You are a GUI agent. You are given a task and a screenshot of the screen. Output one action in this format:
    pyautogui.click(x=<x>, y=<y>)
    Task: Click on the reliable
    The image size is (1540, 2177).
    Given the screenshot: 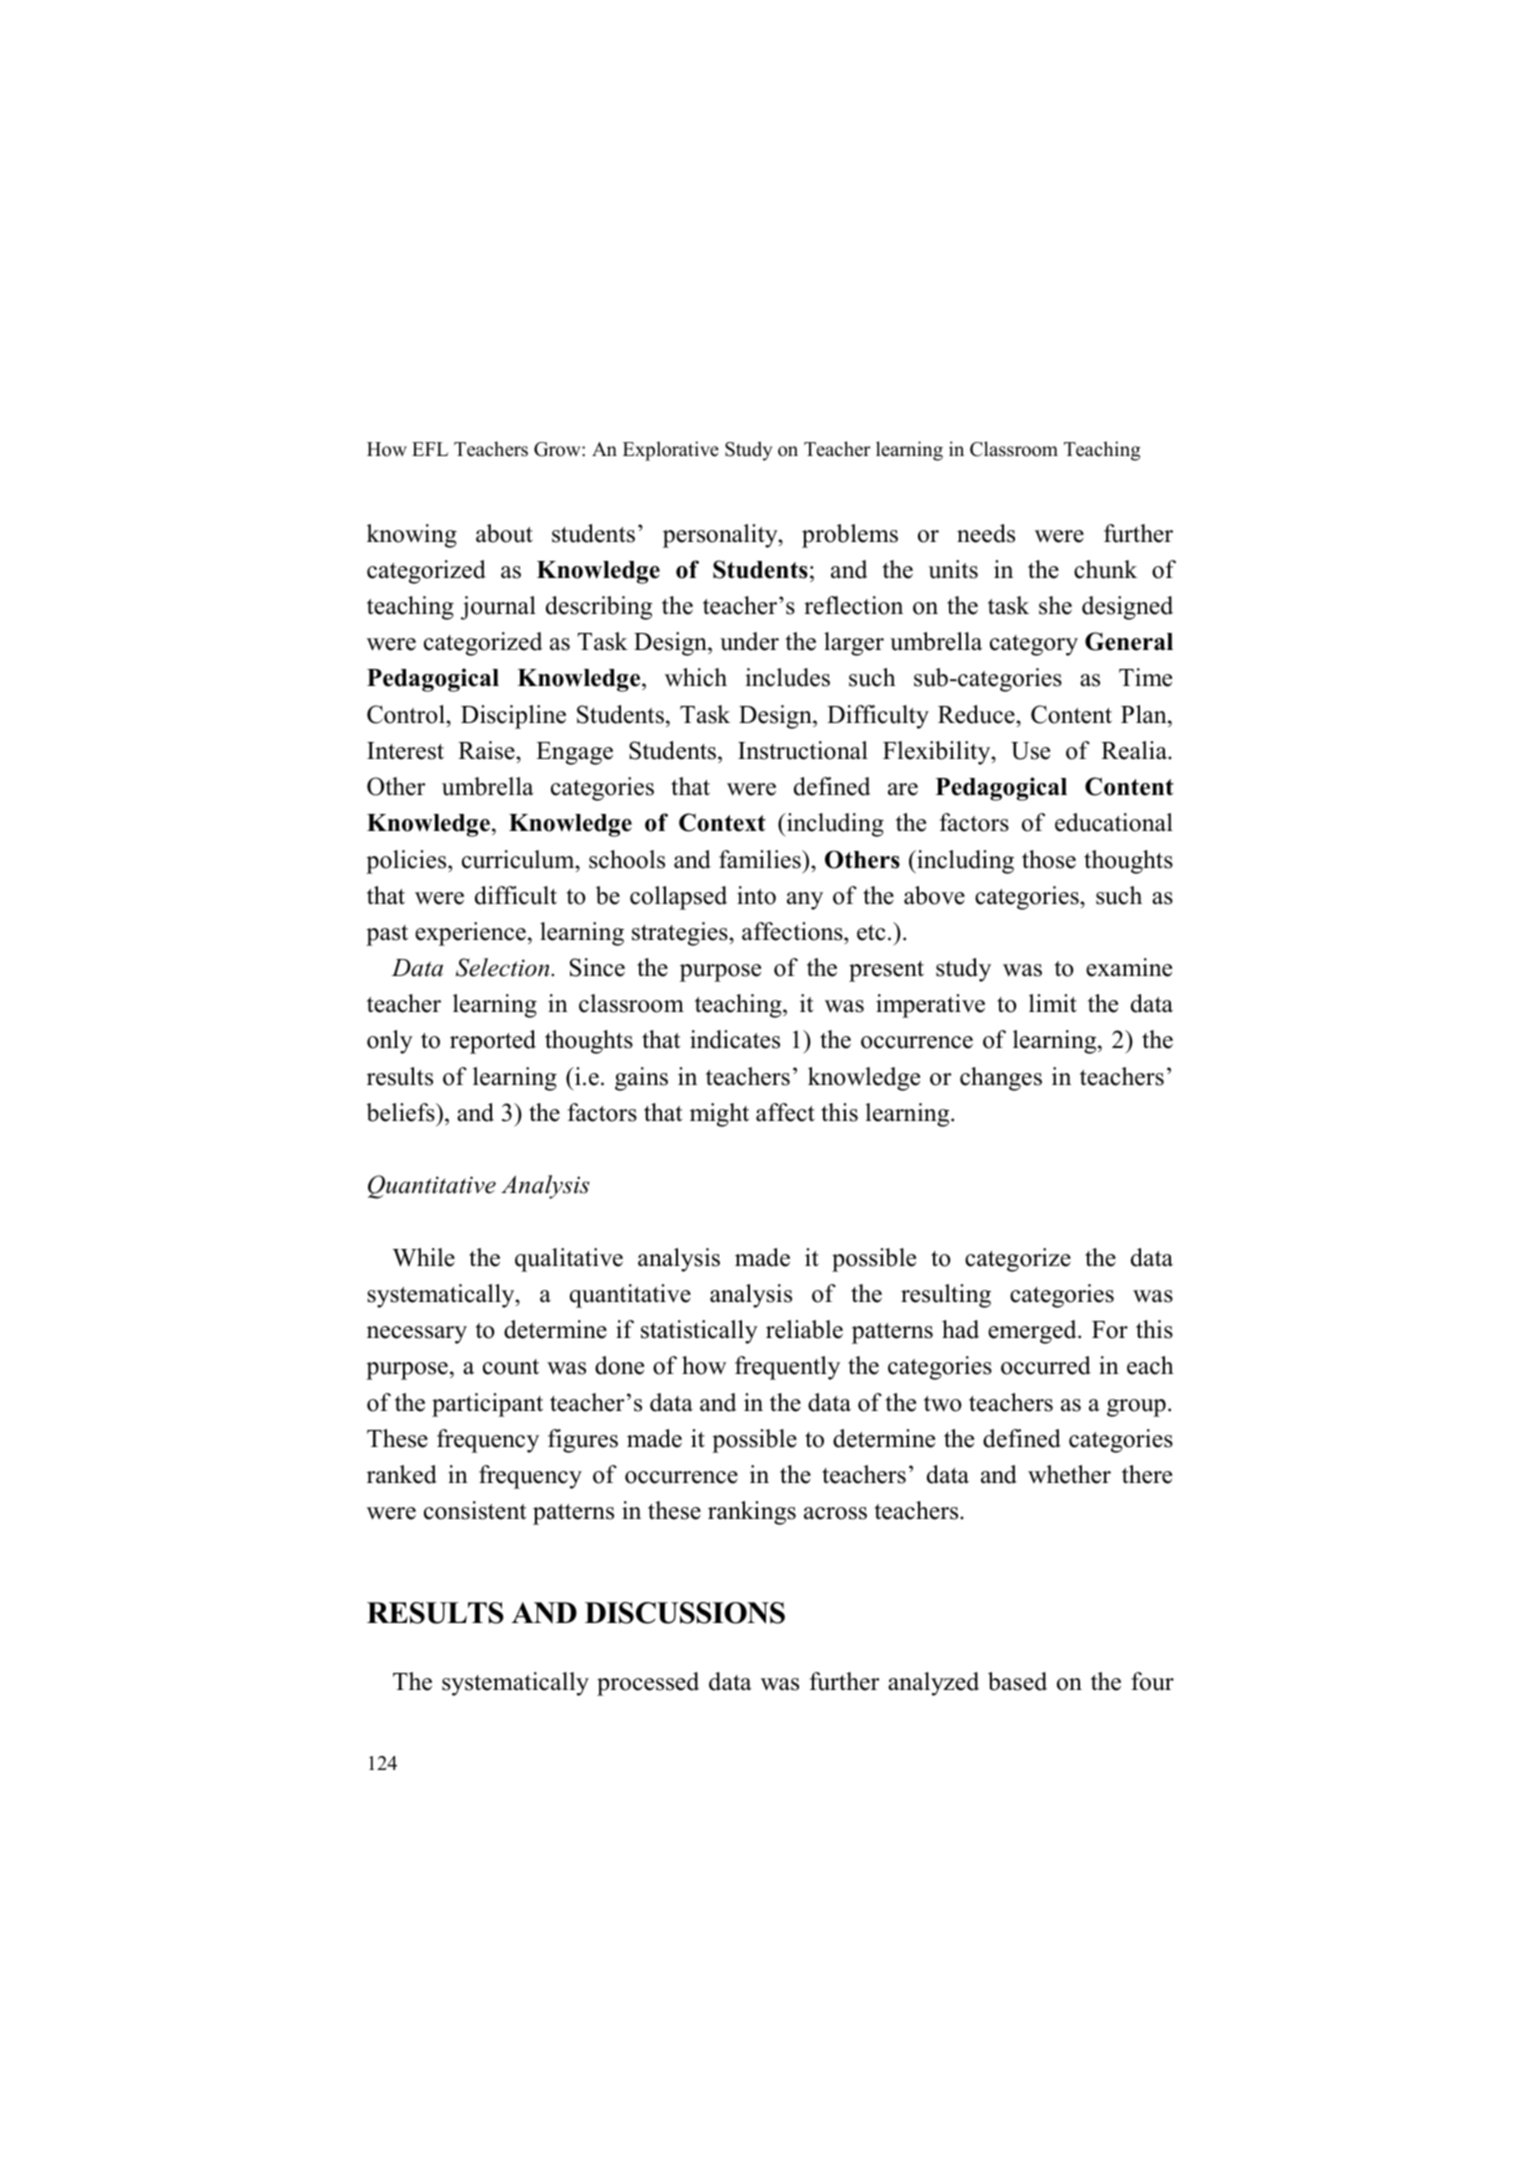 What is the action you would take?
    pyautogui.click(x=804, y=1329)
